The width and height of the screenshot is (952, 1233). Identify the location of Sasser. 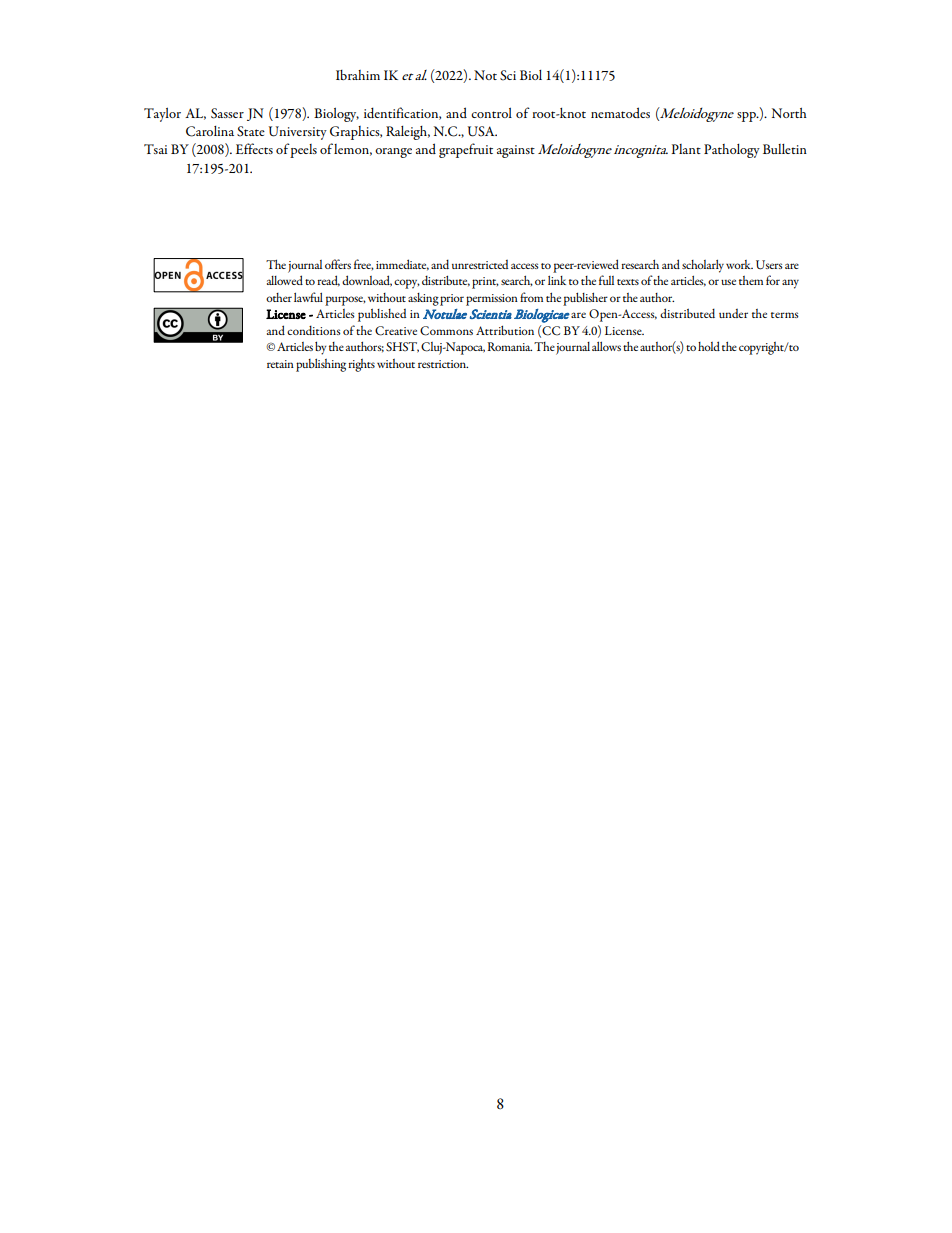
(227, 113).
